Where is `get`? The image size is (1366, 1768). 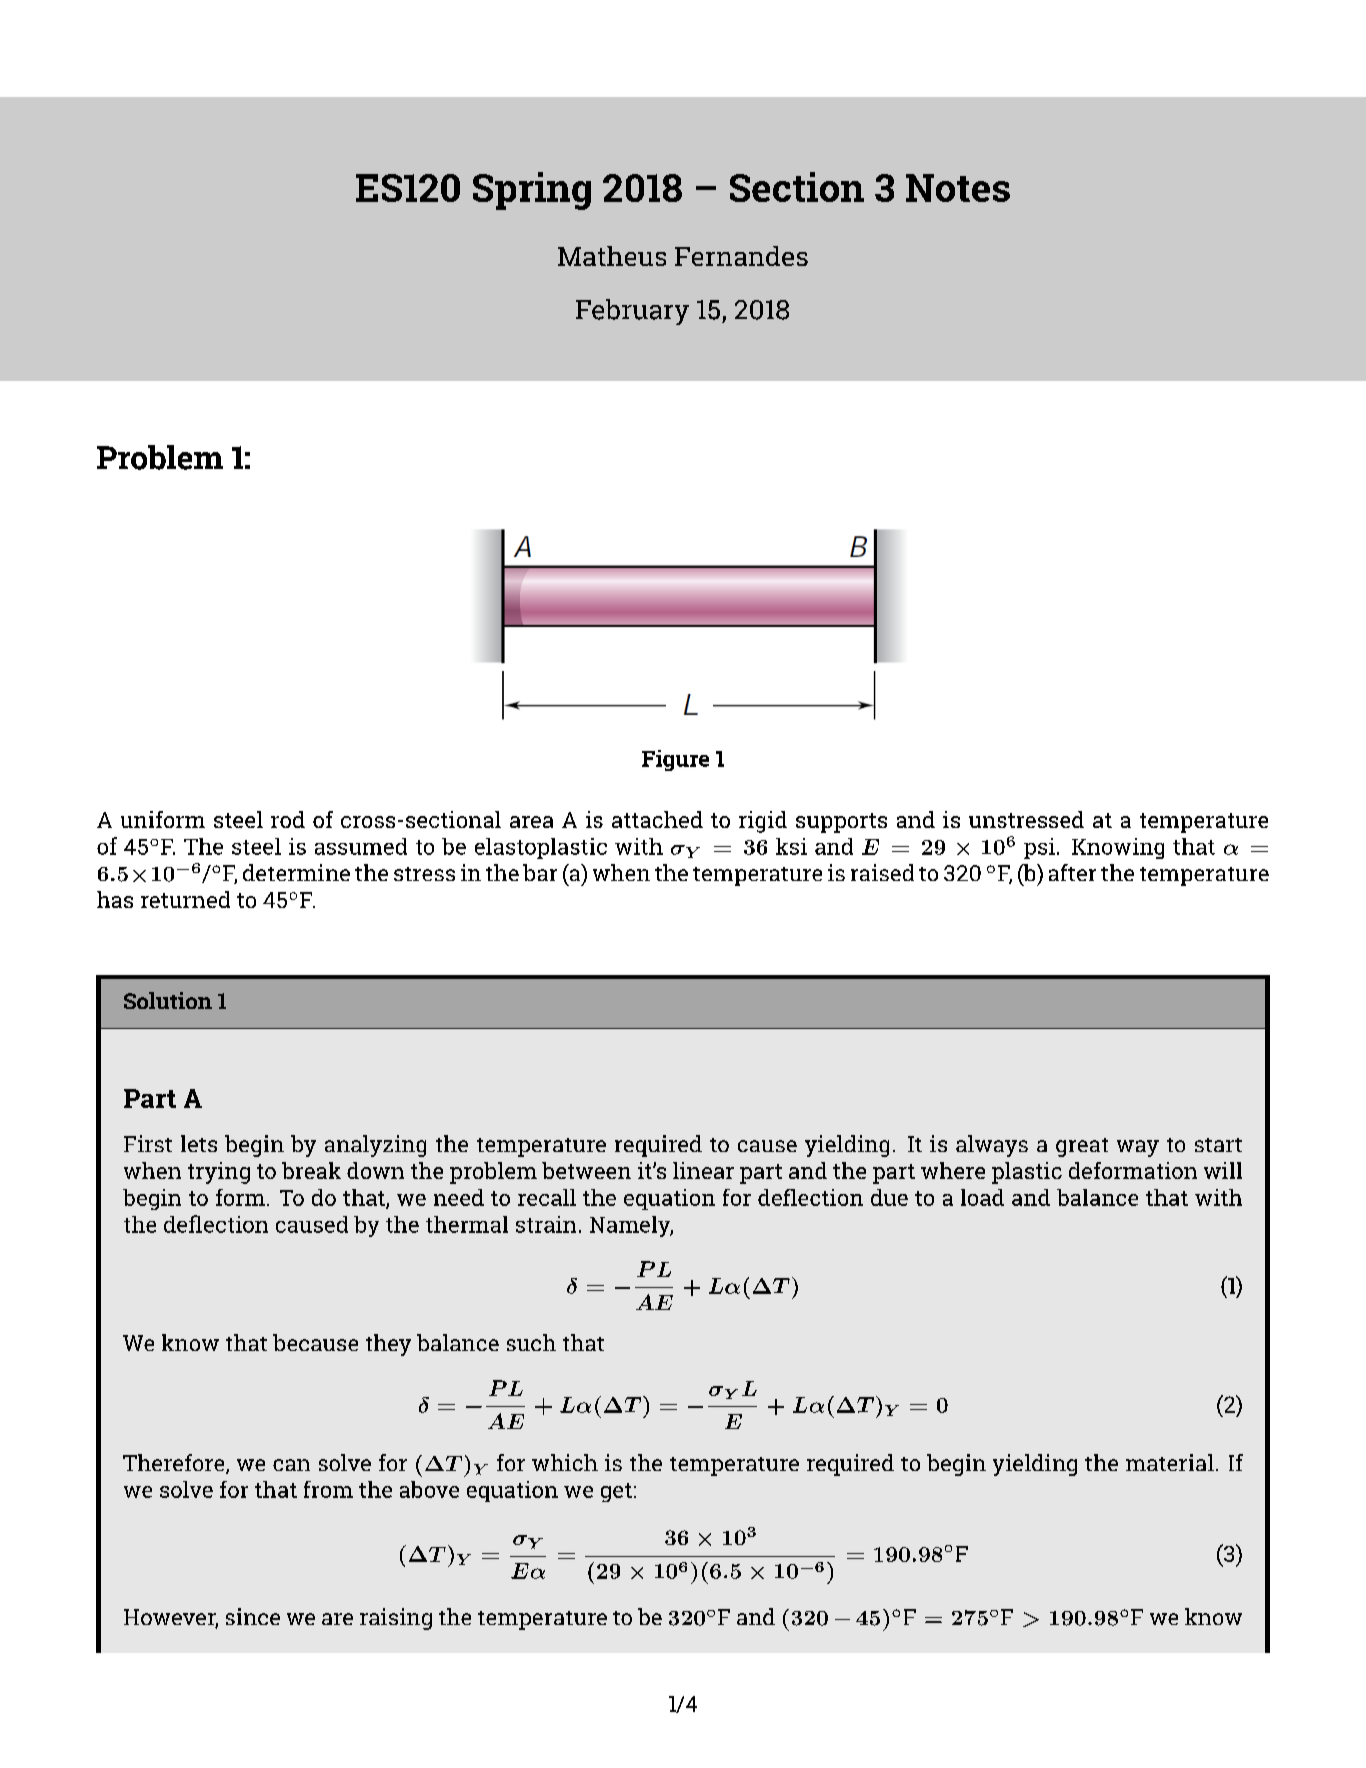 get is located at coordinates (616, 1492).
